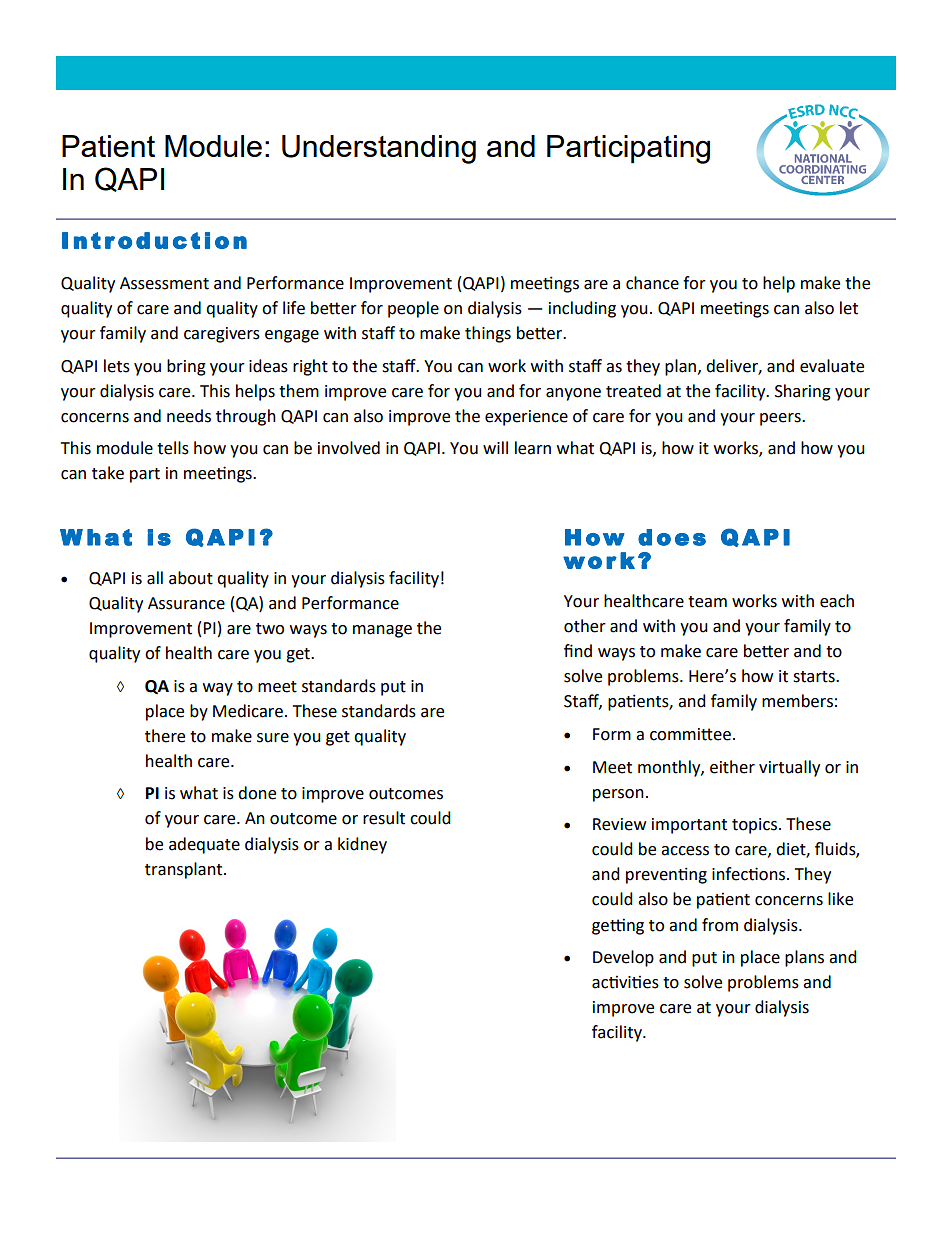  What do you see at coordinates (815, 677) in the screenshot?
I see `starts` at bounding box center [815, 677].
